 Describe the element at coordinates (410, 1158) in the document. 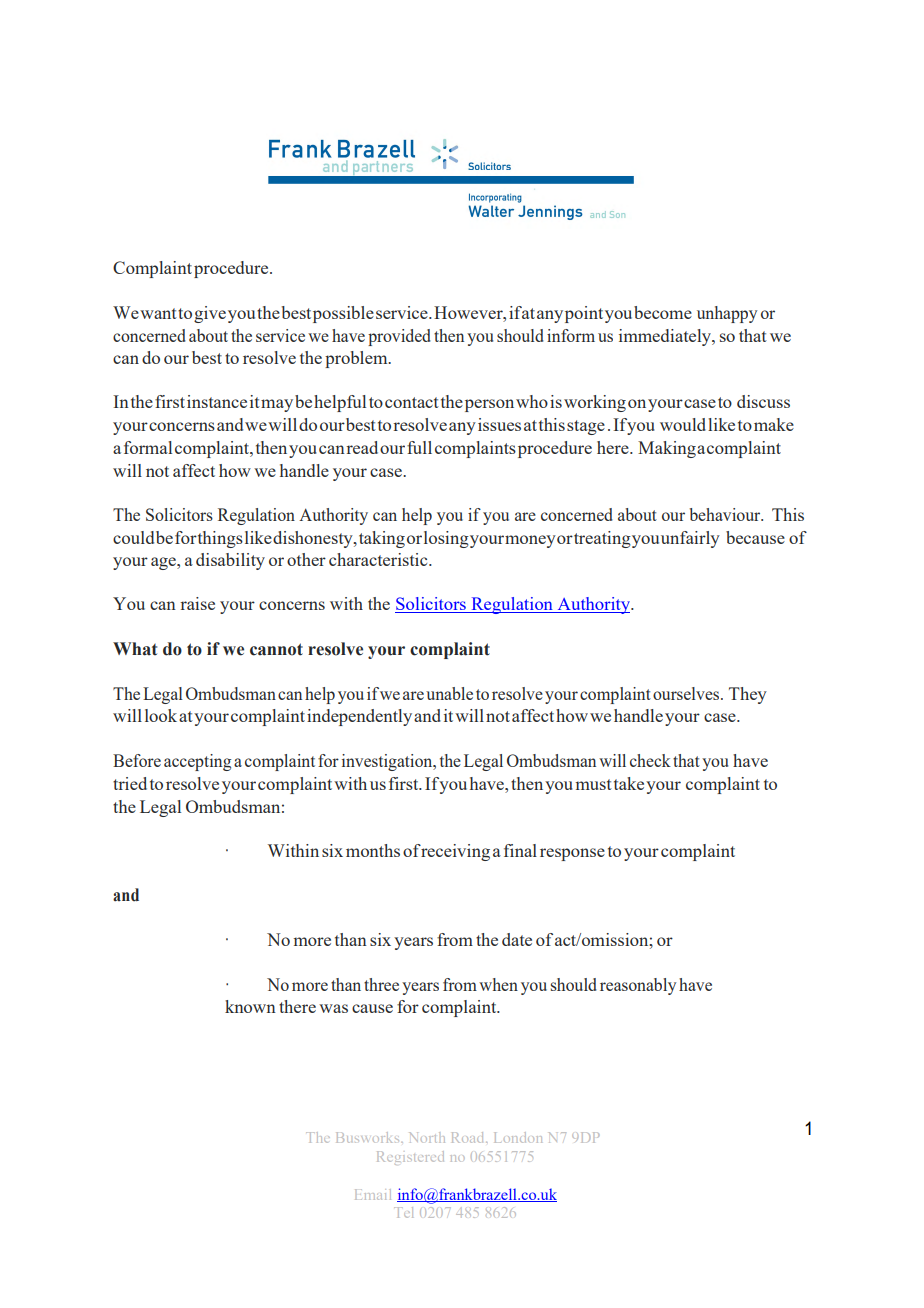

I see `Registered` at that location.
